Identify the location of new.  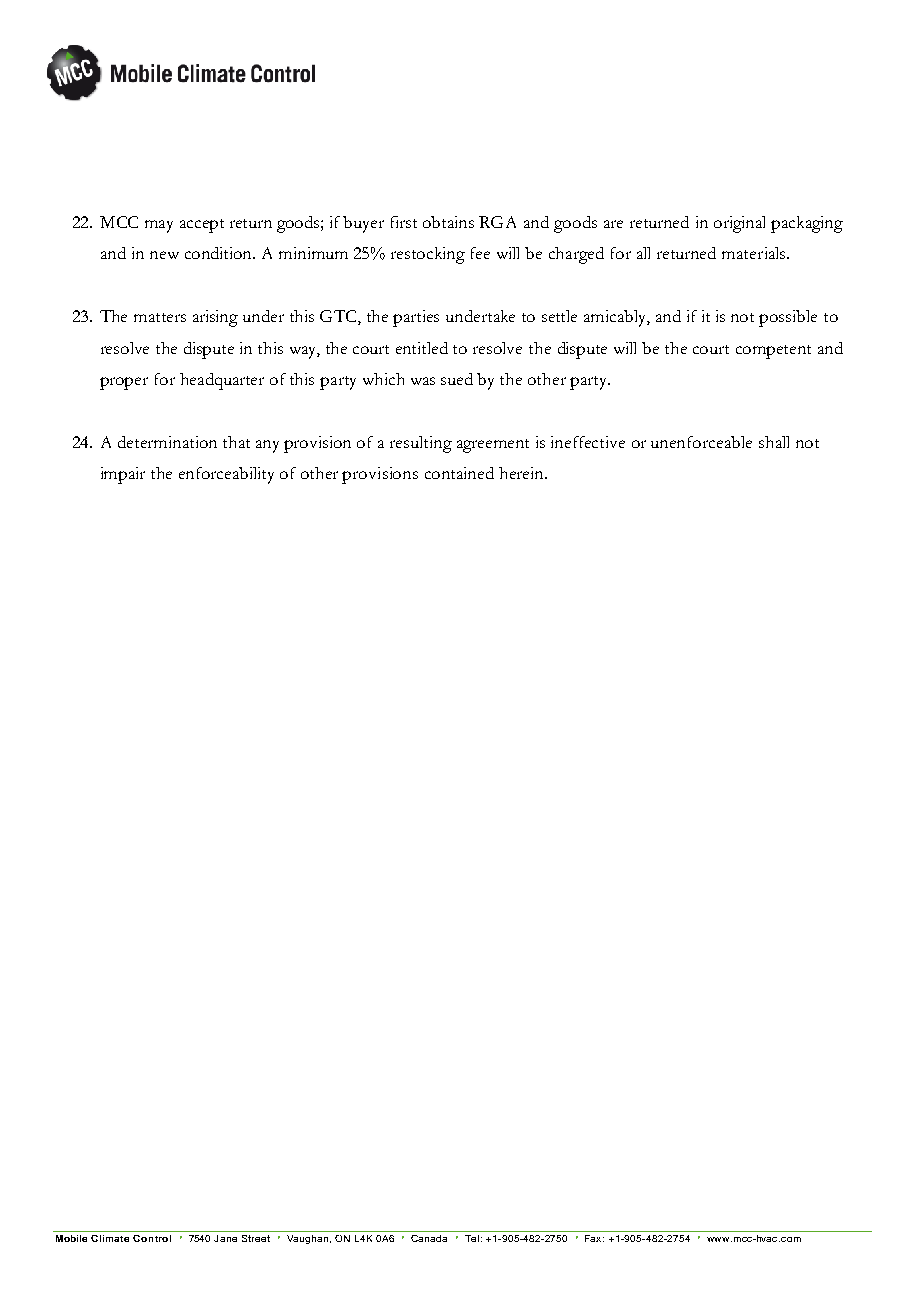
(164, 255).
